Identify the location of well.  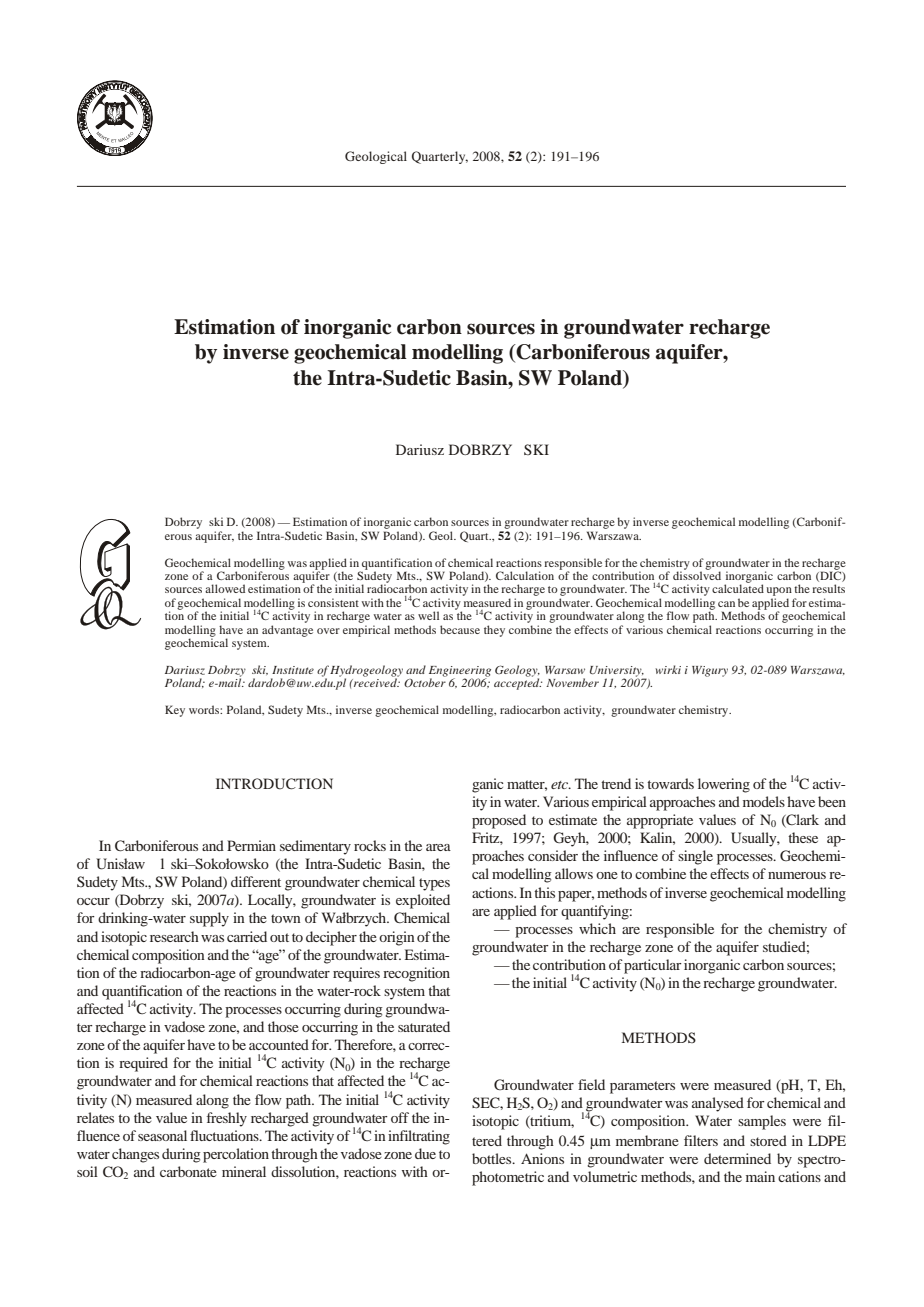
(428, 615).
